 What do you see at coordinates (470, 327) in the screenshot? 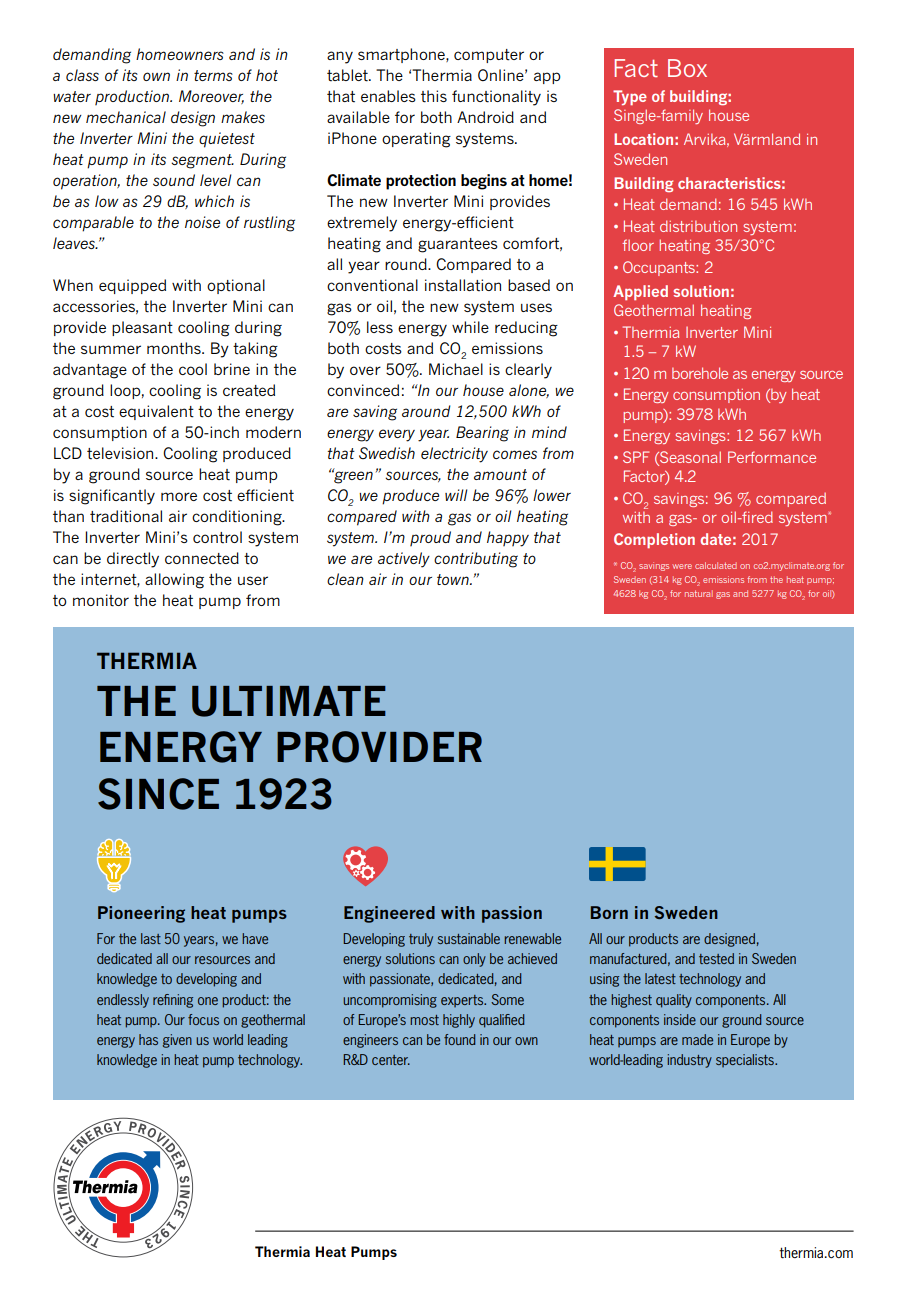
I see `while` at bounding box center [470, 327].
